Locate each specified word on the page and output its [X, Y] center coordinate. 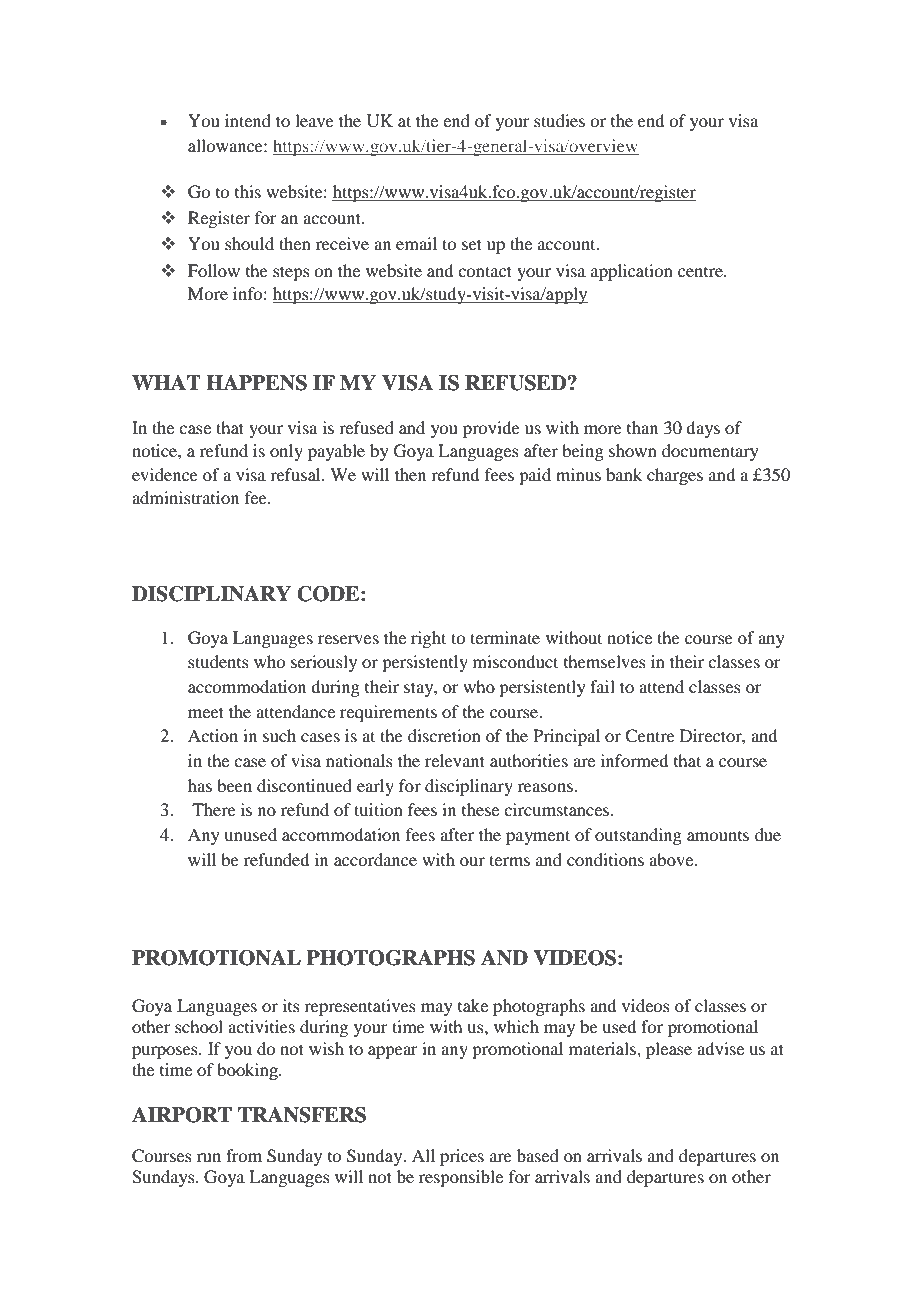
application [632, 272]
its [291, 1005]
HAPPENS [256, 383]
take [473, 1005]
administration [185, 497]
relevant [455, 760]
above [672, 859]
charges [675, 476]
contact [485, 271]
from [244, 1155]
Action [213, 735]
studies [559, 120]
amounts [718, 836]
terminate [505, 637]
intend [248, 120]
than [642, 427]
